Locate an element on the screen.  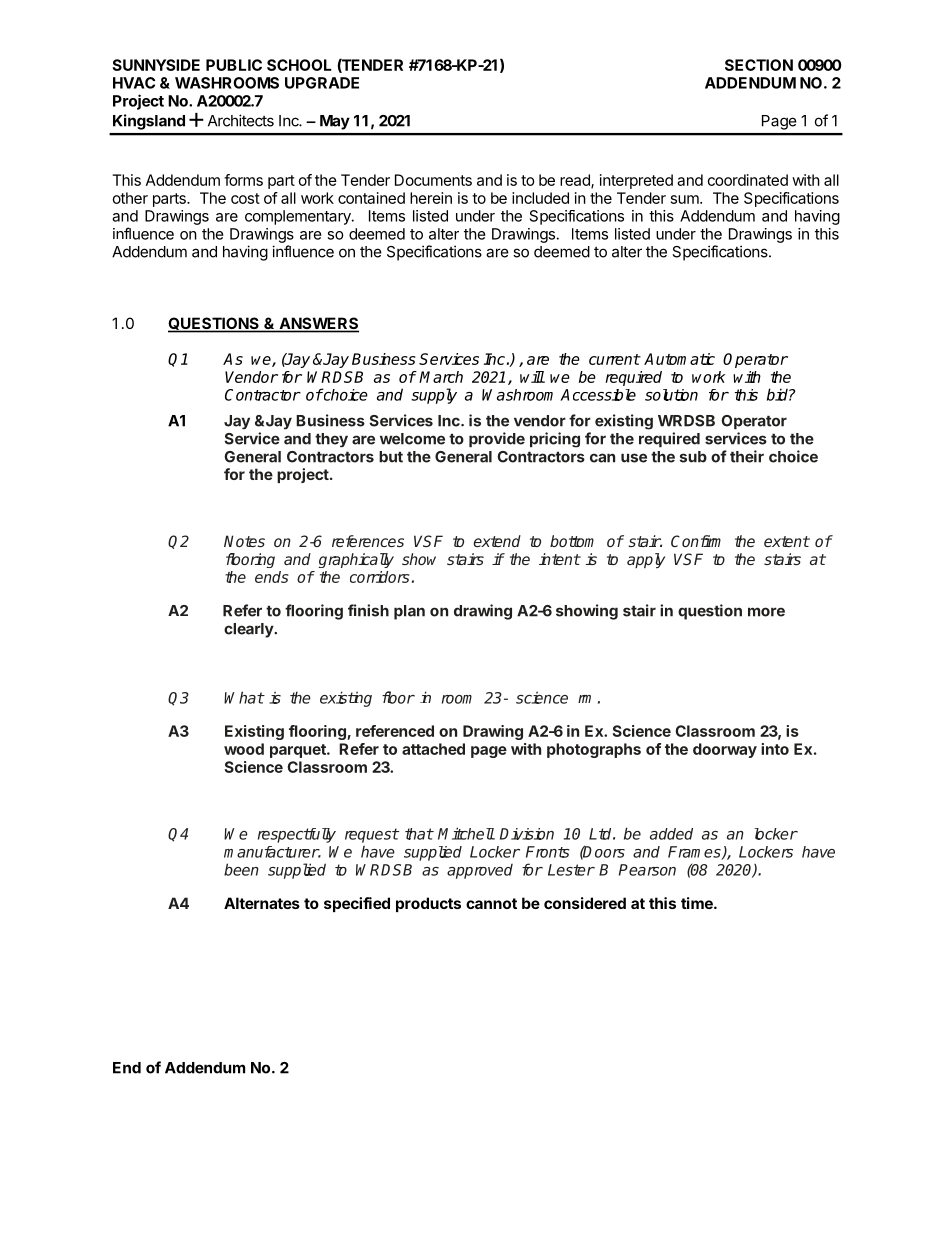
time is located at coordinates (698, 903).
